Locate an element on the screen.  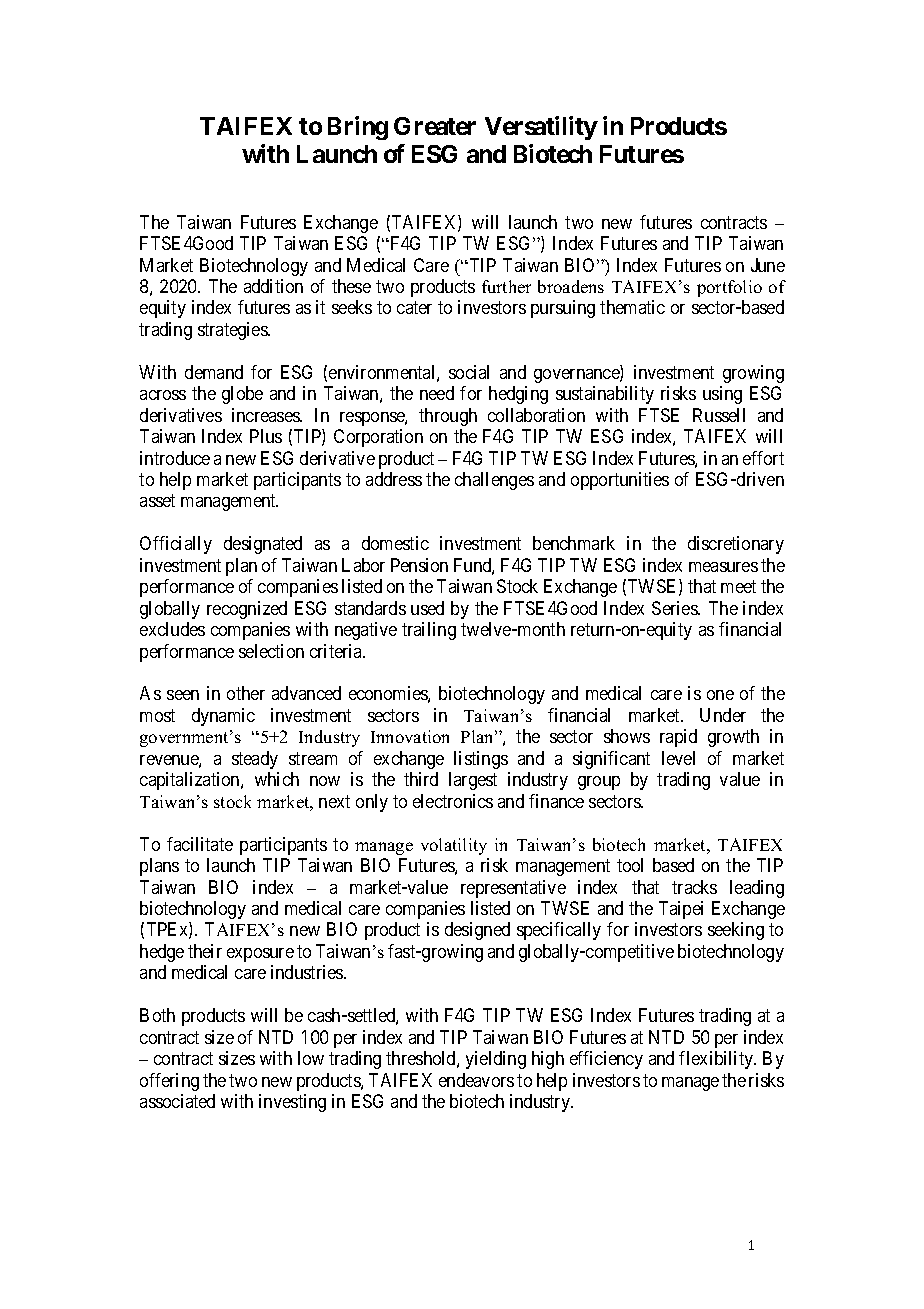
endeavors is located at coordinates (476, 1080).
